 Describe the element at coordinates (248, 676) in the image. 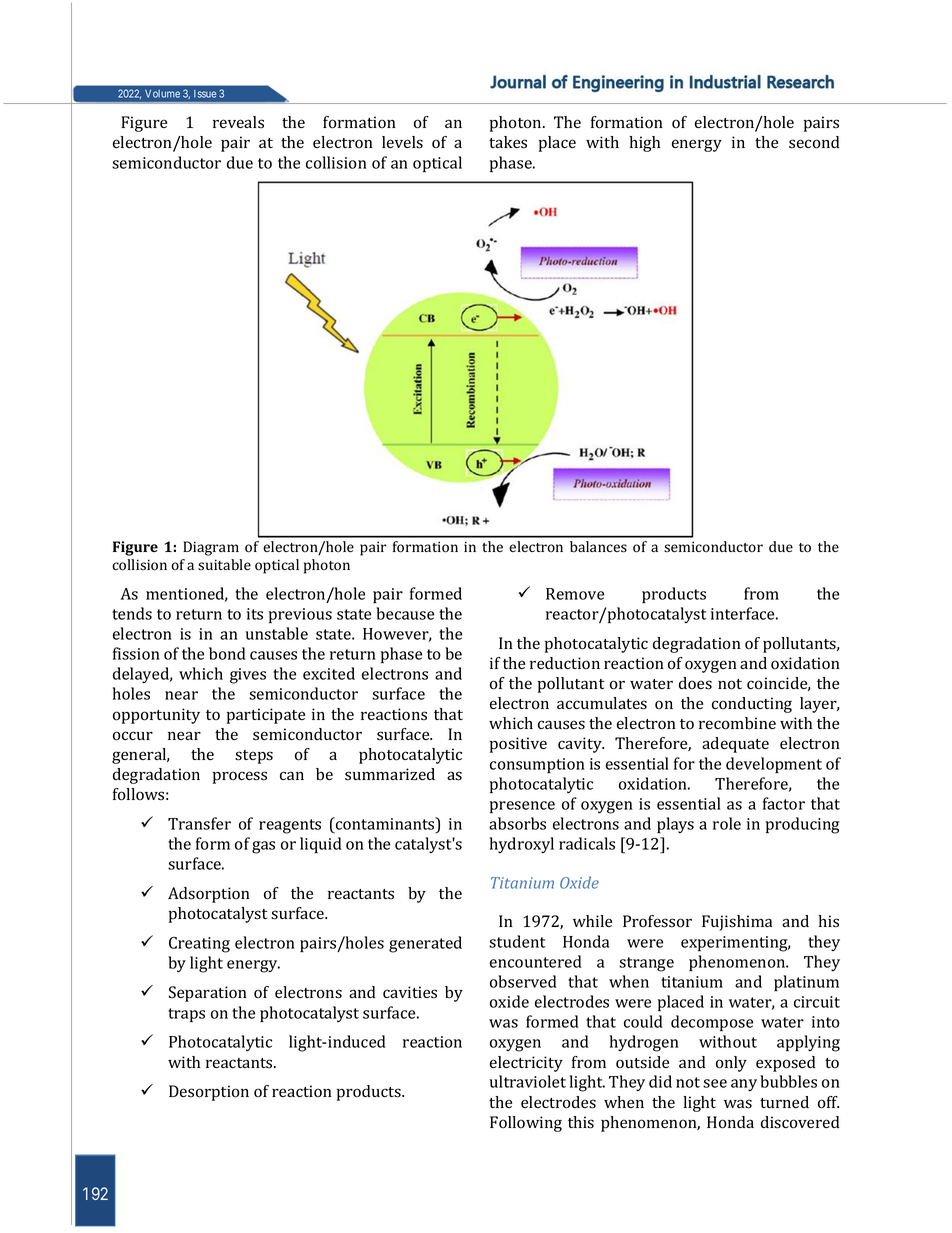

I see `gives` at that location.
